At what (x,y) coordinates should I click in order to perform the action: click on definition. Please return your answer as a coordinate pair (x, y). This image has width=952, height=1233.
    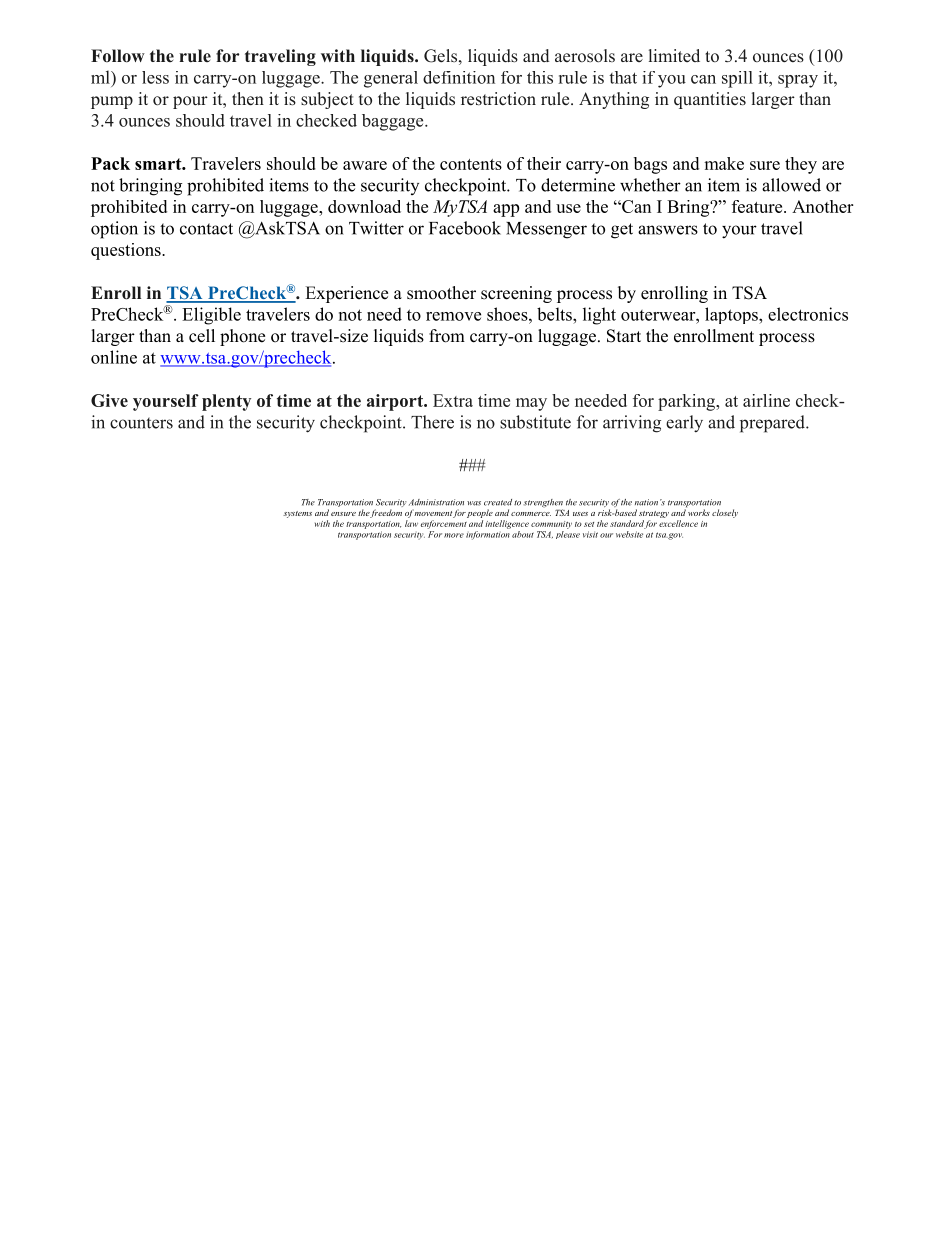
    Looking at the image, I should click on (459, 77).
